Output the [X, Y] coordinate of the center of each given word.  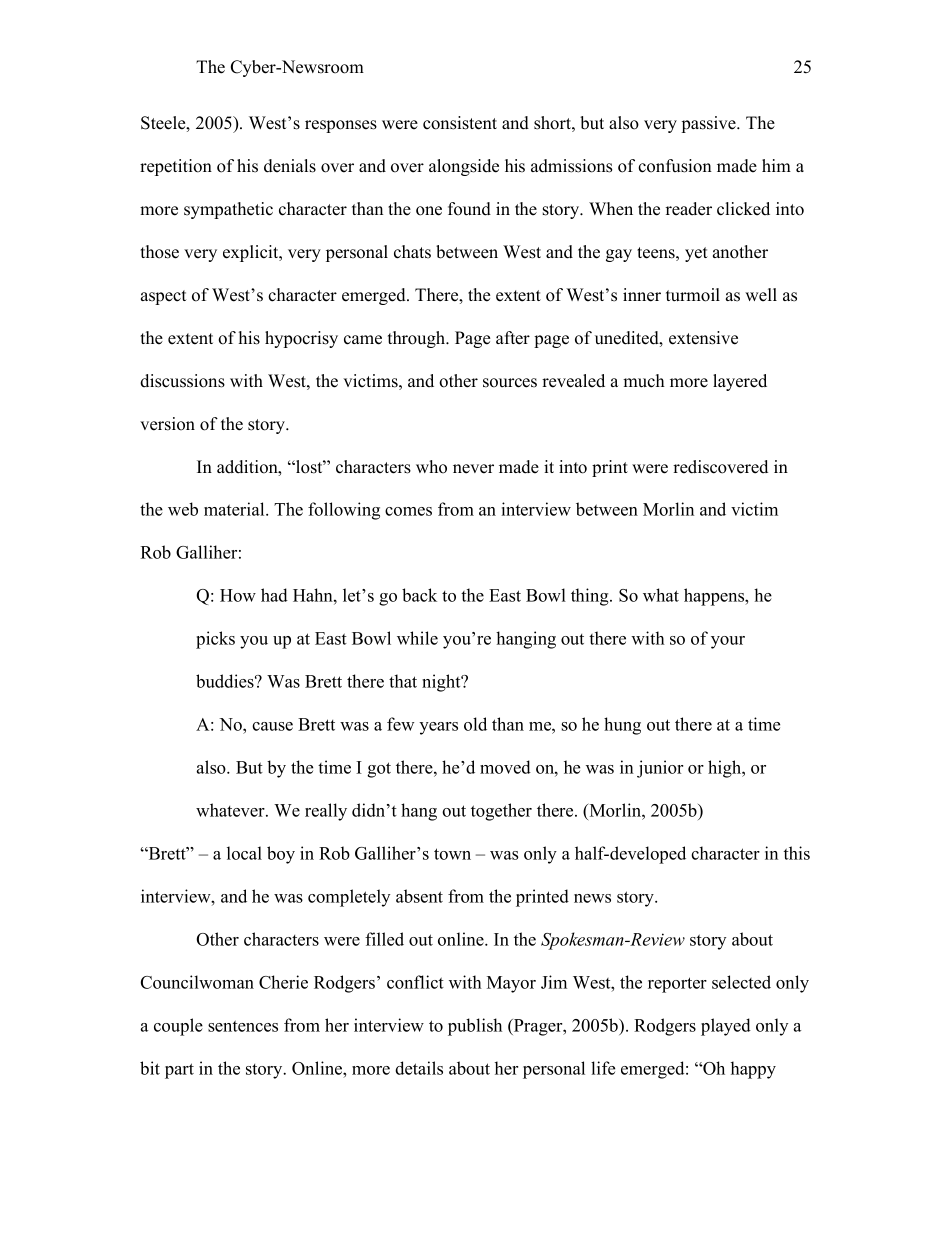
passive [710, 124]
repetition [176, 167]
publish [475, 1027]
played [726, 1027]
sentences [243, 1026]
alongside [464, 167]
